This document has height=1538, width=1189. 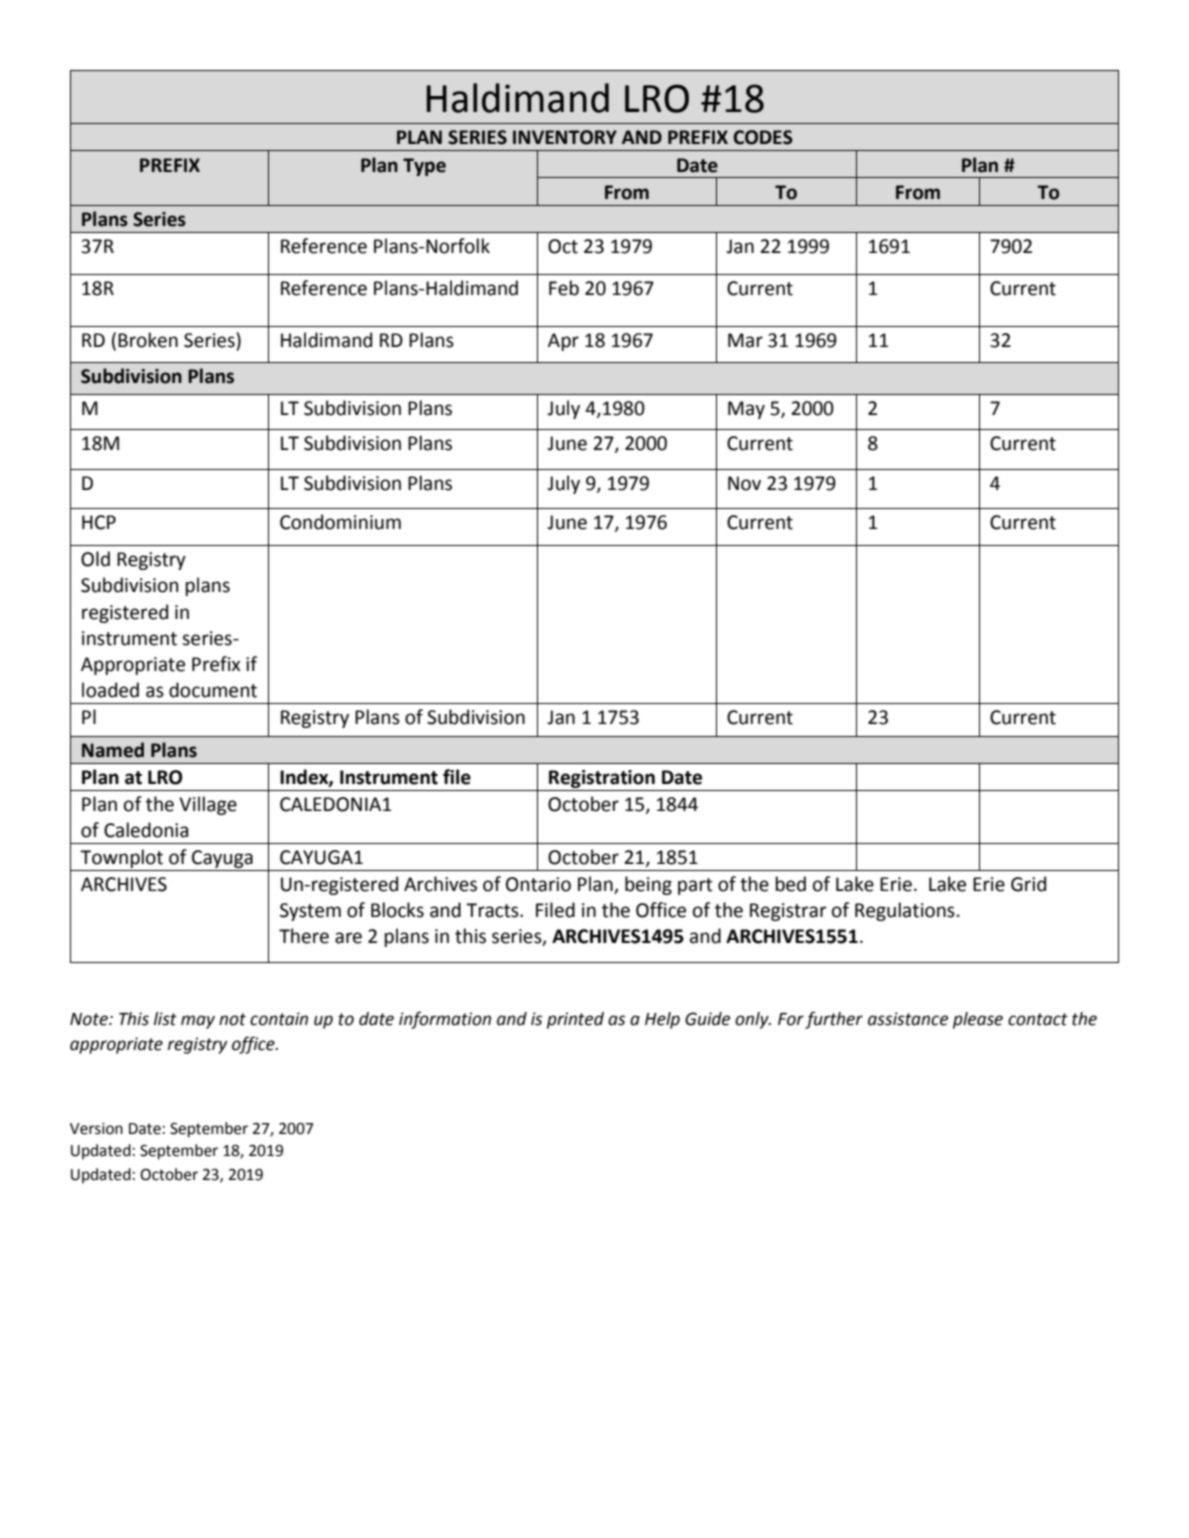 What do you see at coordinates (602, 779) in the document?
I see `Registration` at bounding box center [602, 779].
